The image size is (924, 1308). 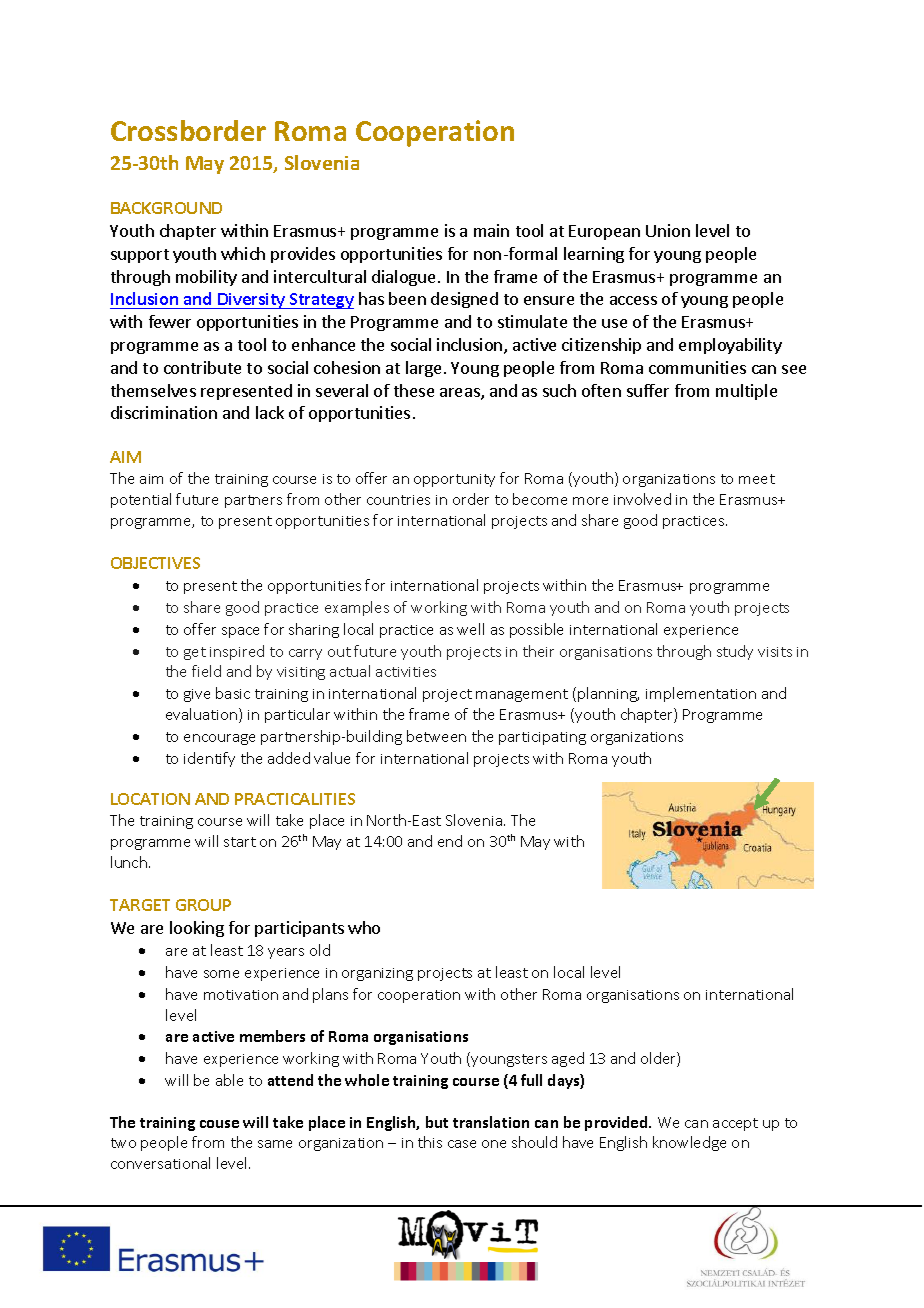 I want to click on Union, so click(x=668, y=230).
